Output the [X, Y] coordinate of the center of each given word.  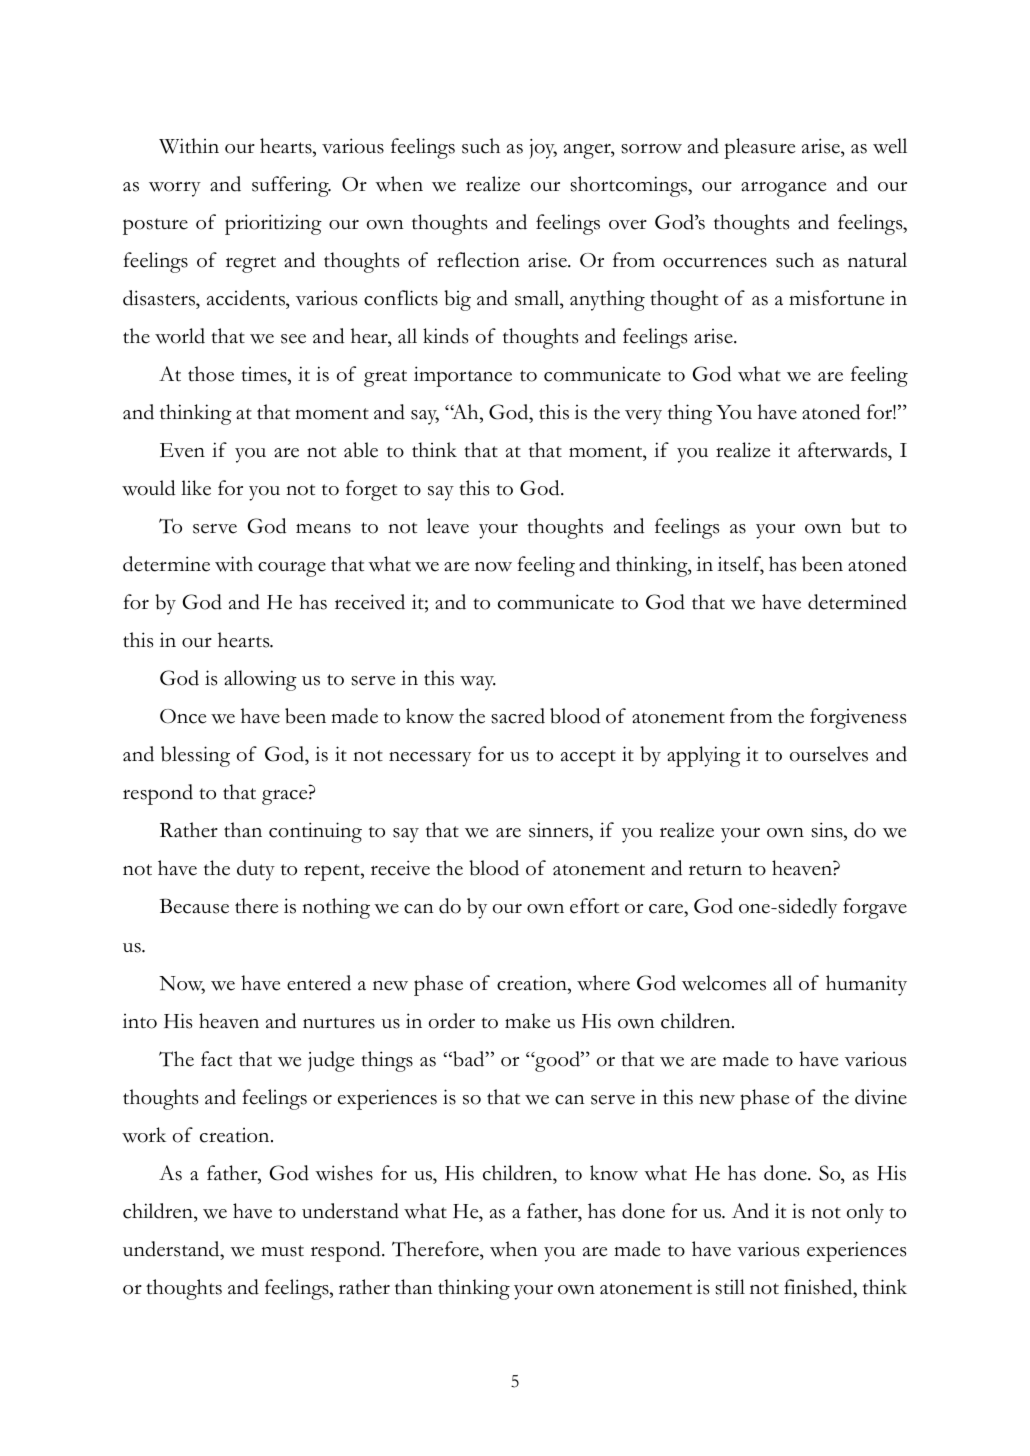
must [282, 1251]
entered [319, 983]
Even [182, 450]
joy [543, 149]
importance [463, 376]
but [865, 526]
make [527, 1021]
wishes [344, 1173]
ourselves [829, 754]
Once [183, 716]
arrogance [783, 189]
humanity [866, 985]
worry [175, 189]
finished [819, 1287]
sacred [518, 716]
